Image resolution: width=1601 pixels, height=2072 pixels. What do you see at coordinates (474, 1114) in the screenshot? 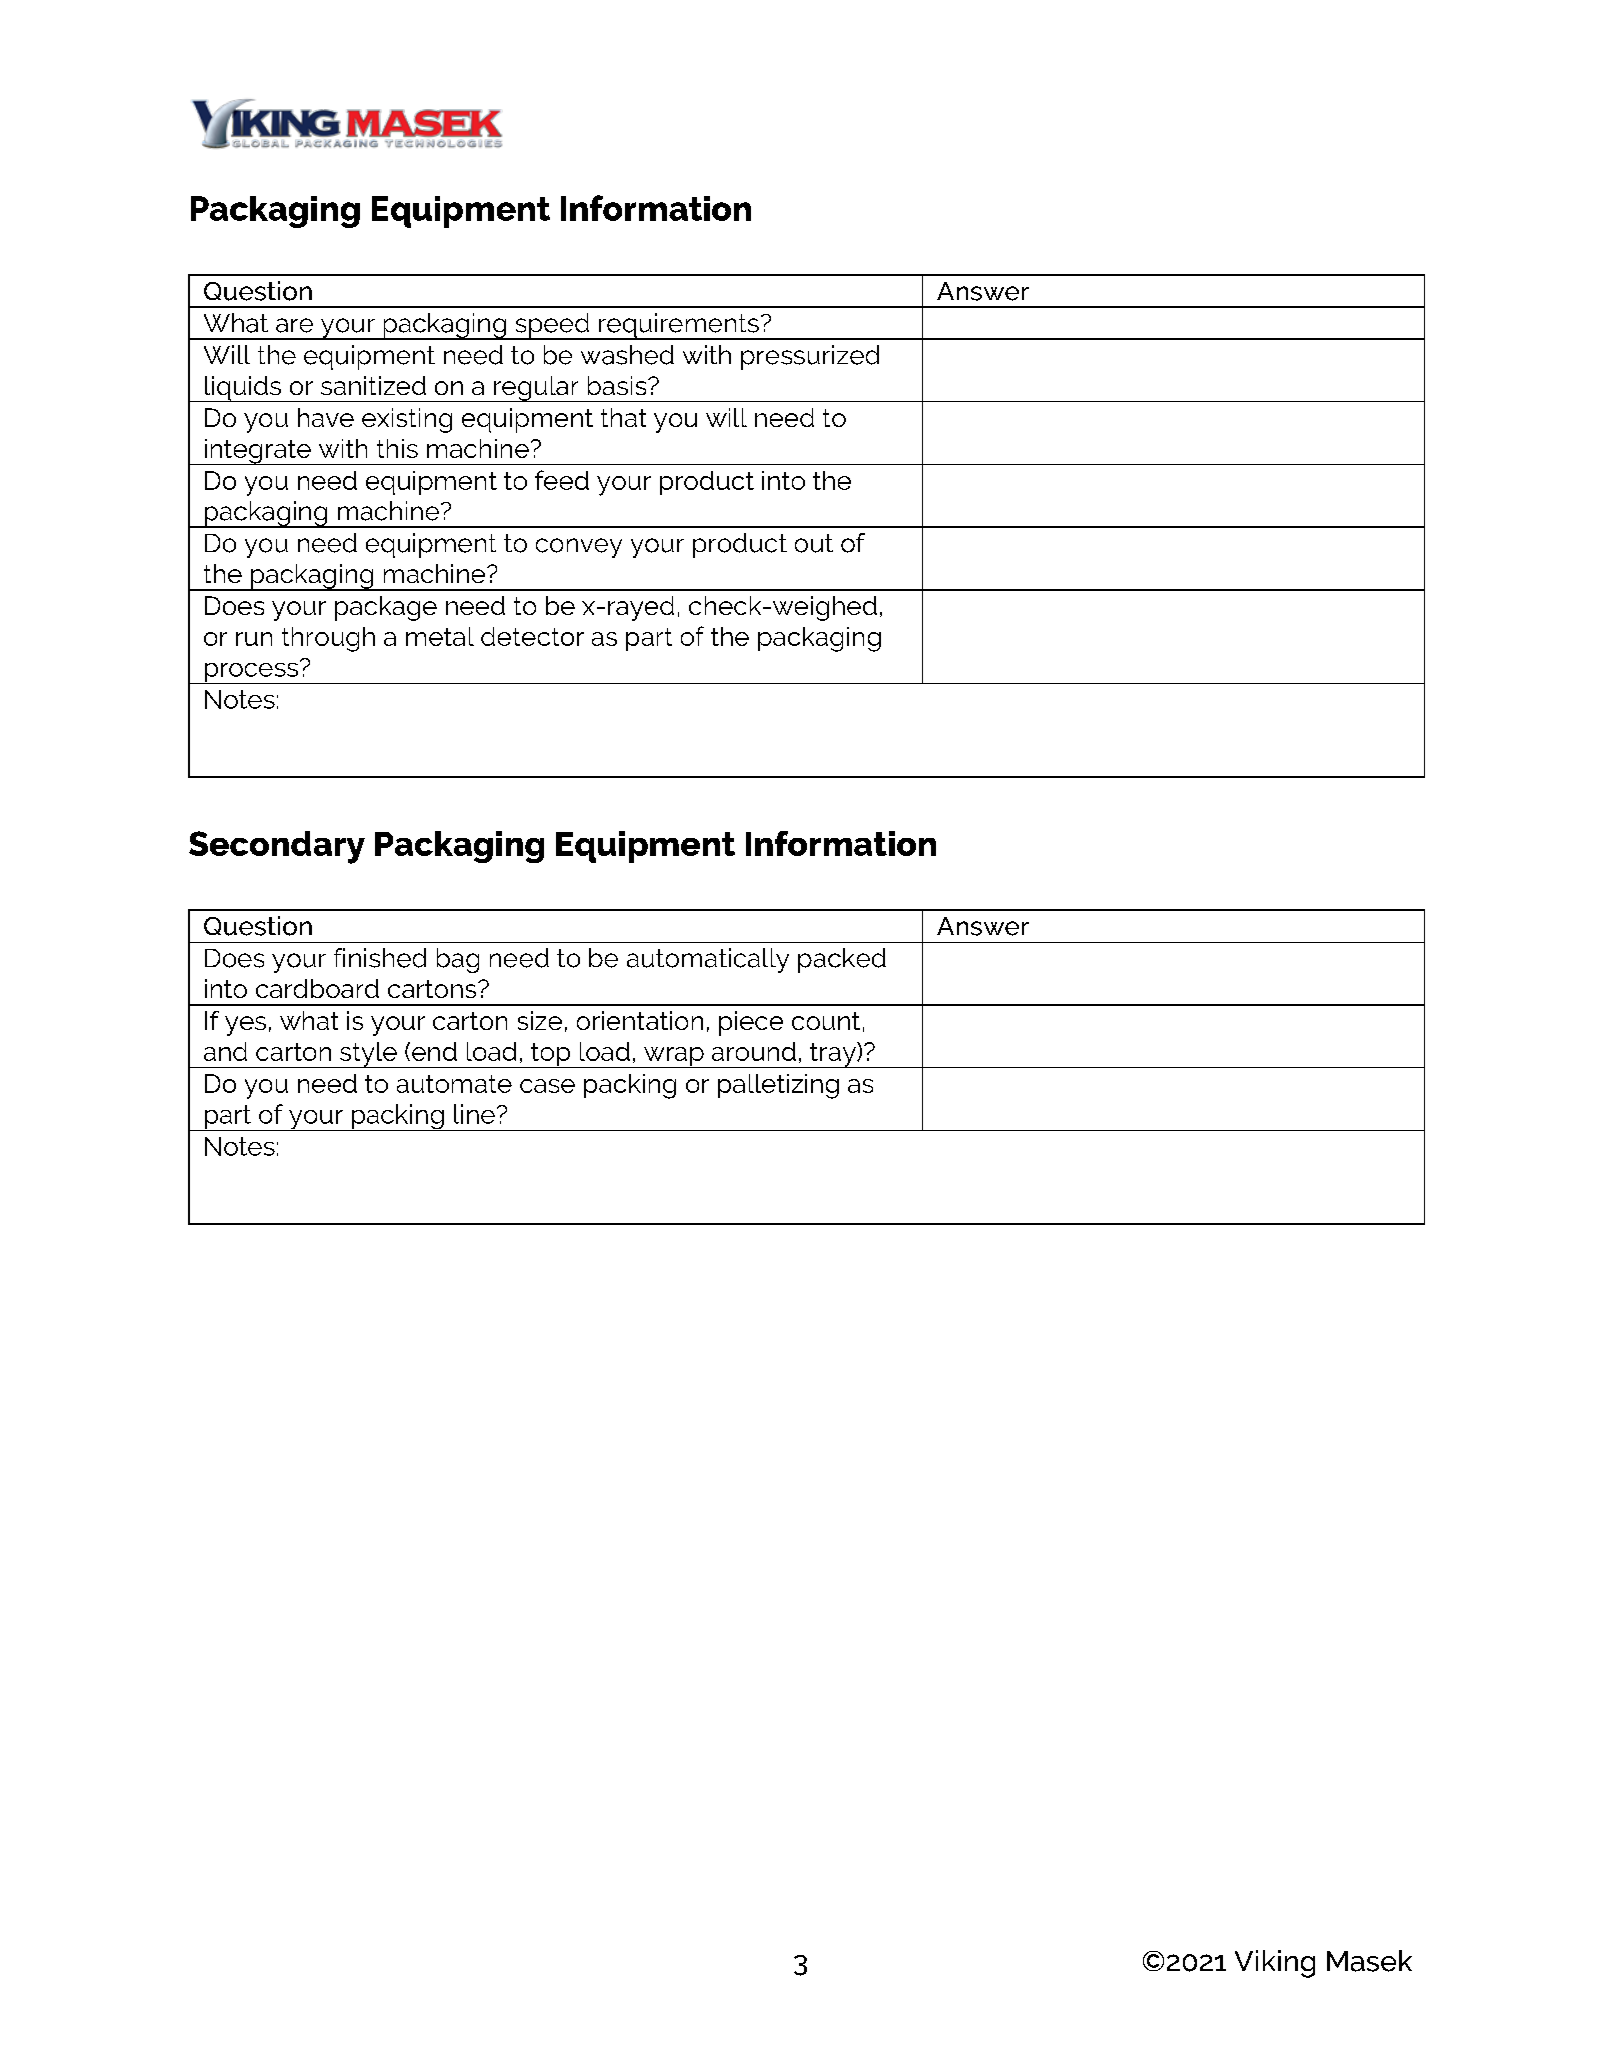
I see `line` at bounding box center [474, 1114].
